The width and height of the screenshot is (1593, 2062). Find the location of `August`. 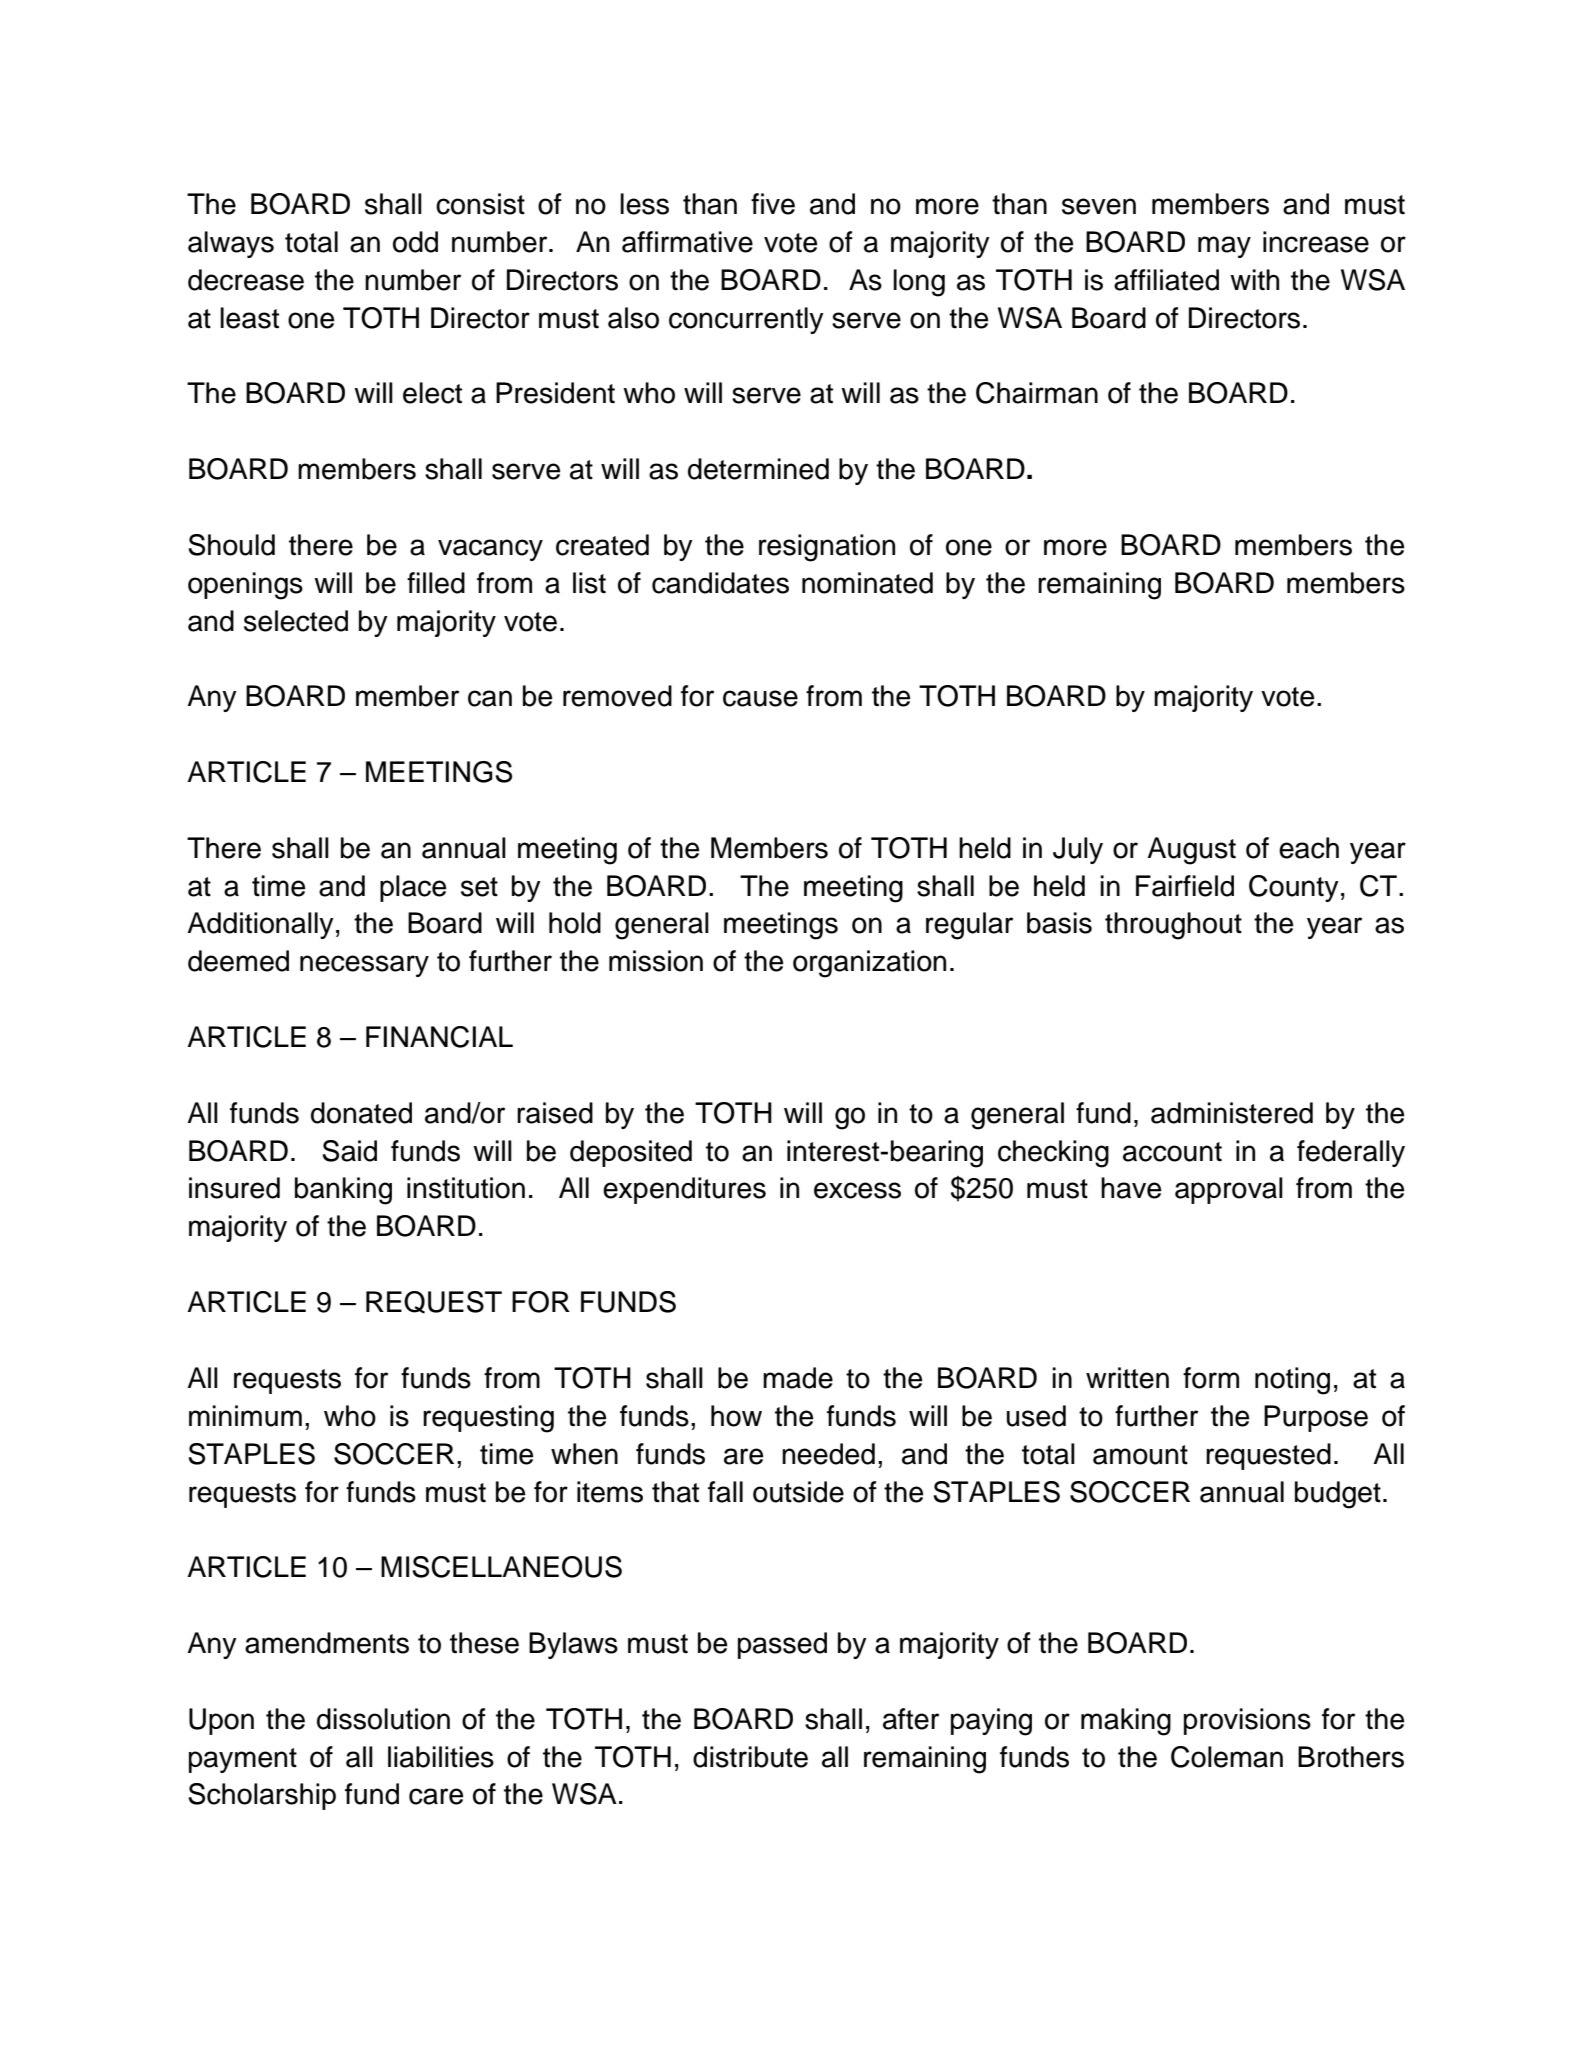

August is located at coordinates (1191, 851).
